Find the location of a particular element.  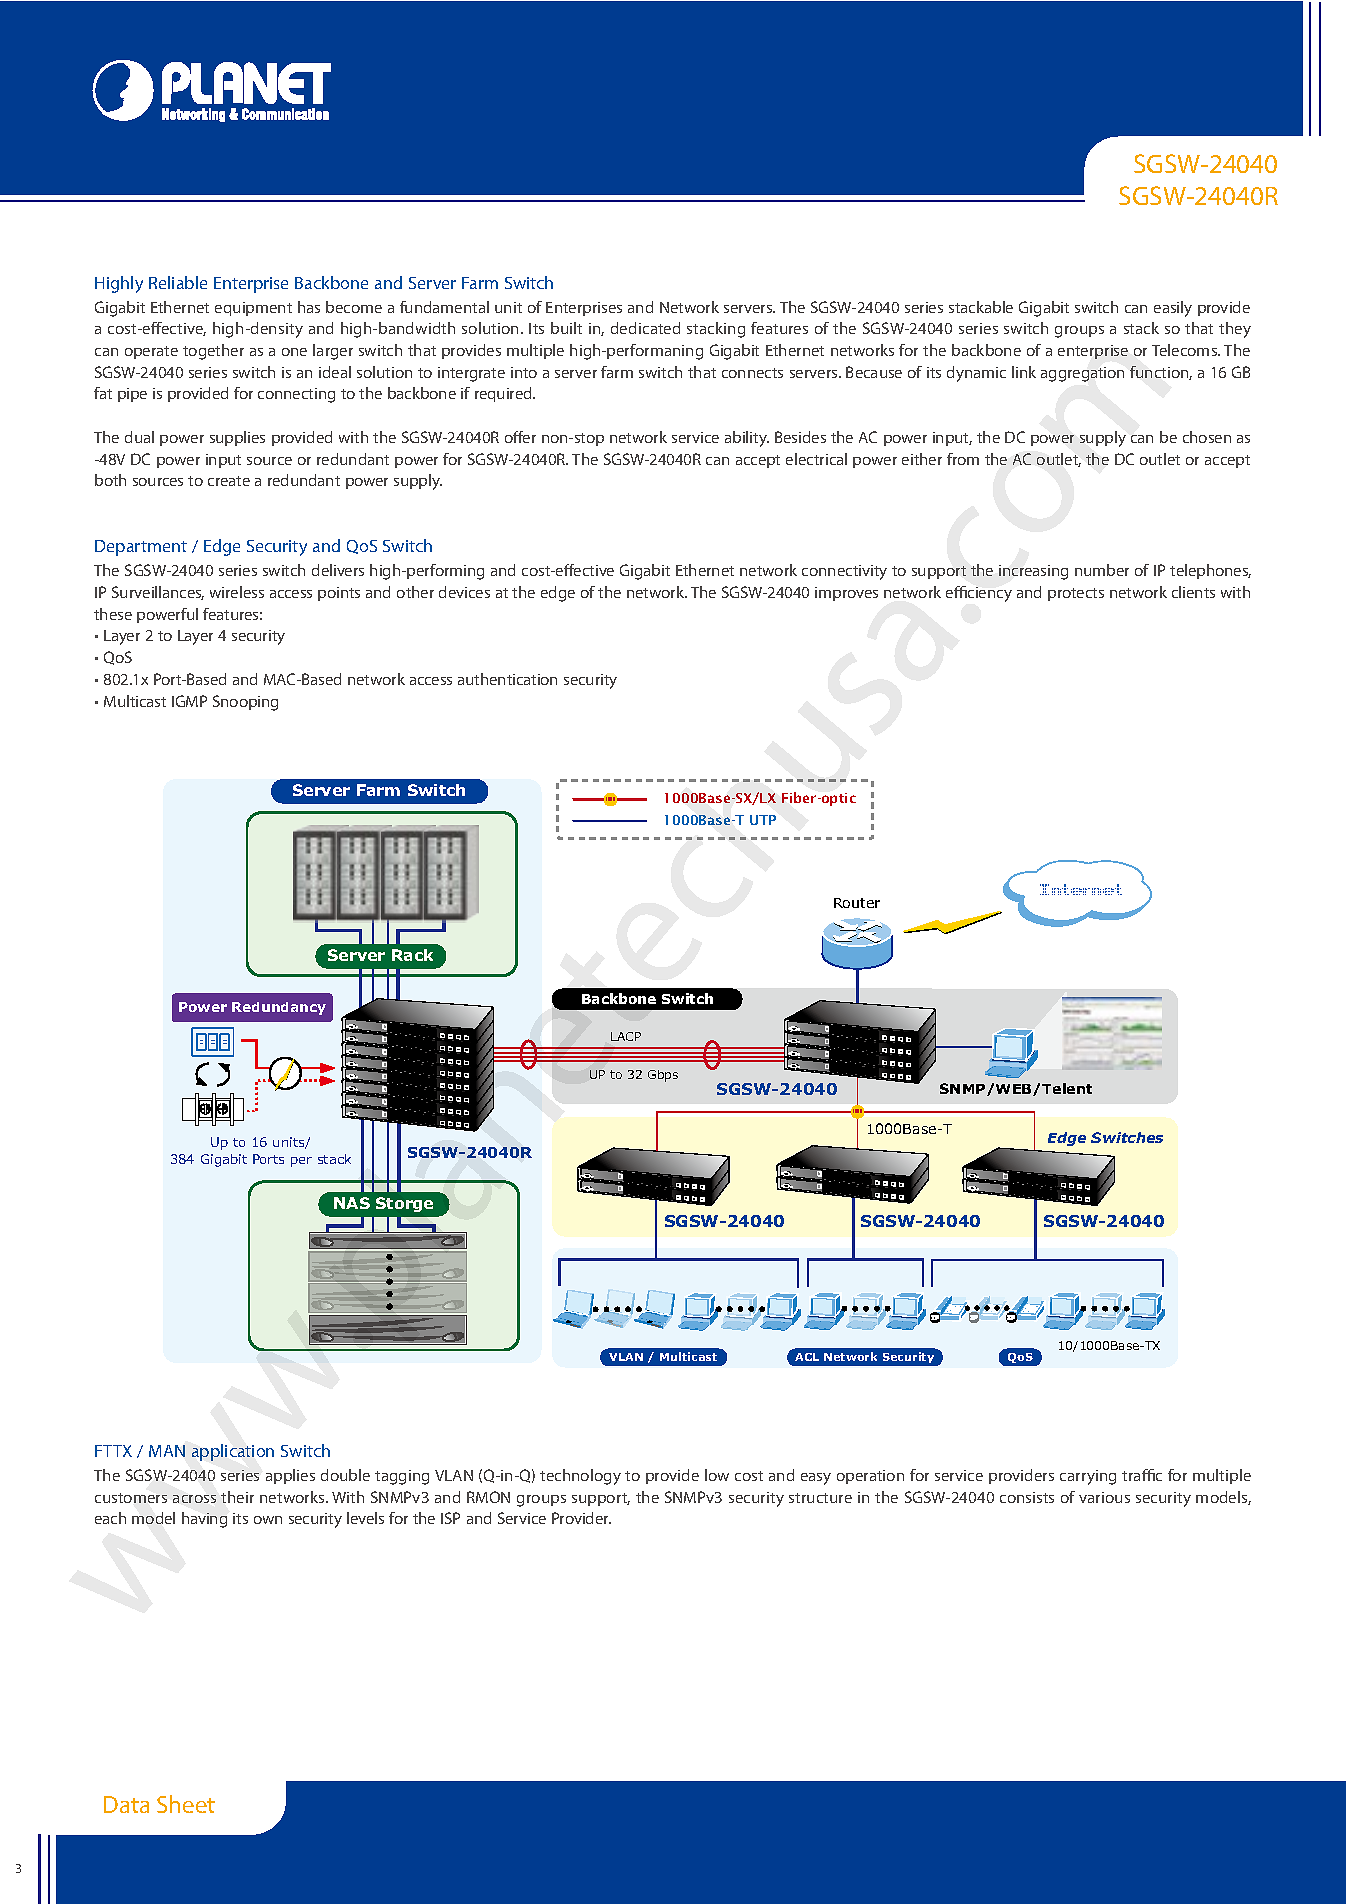

structure is located at coordinates (820, 1498).
